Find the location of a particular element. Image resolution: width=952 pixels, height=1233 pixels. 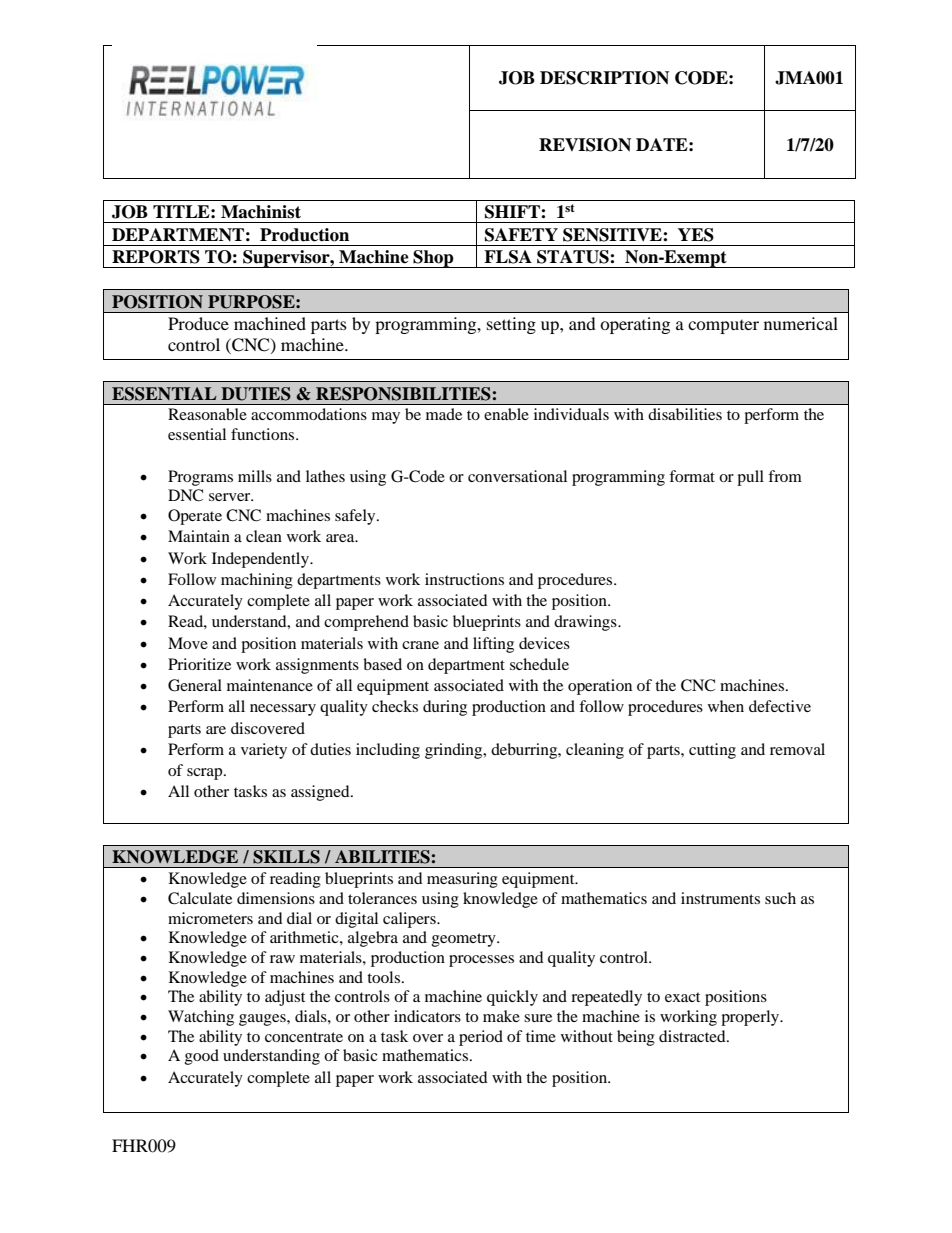

DESCRIPTION is located at coordinates (604, 78).
